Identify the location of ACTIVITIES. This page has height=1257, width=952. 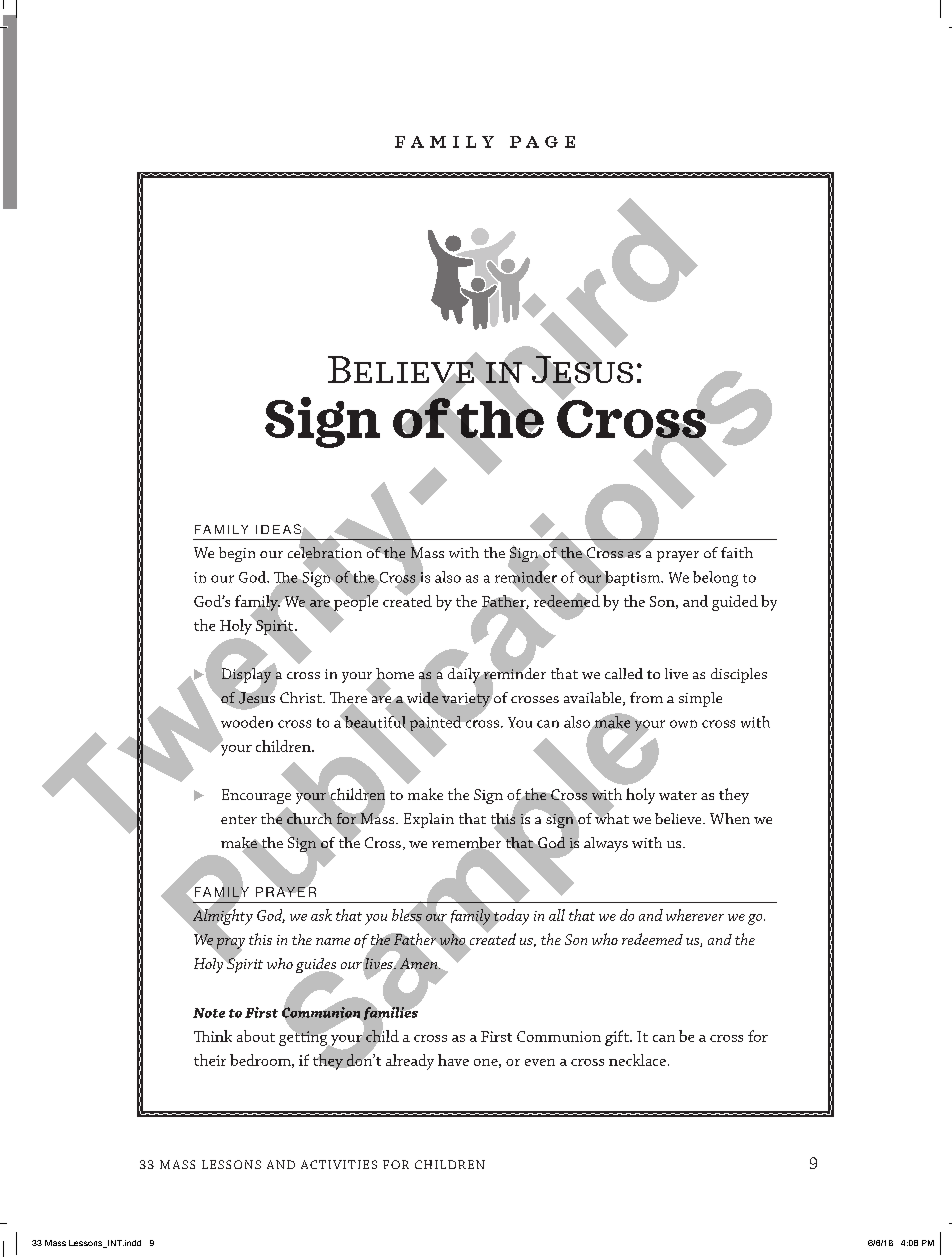
(339, 1164).
